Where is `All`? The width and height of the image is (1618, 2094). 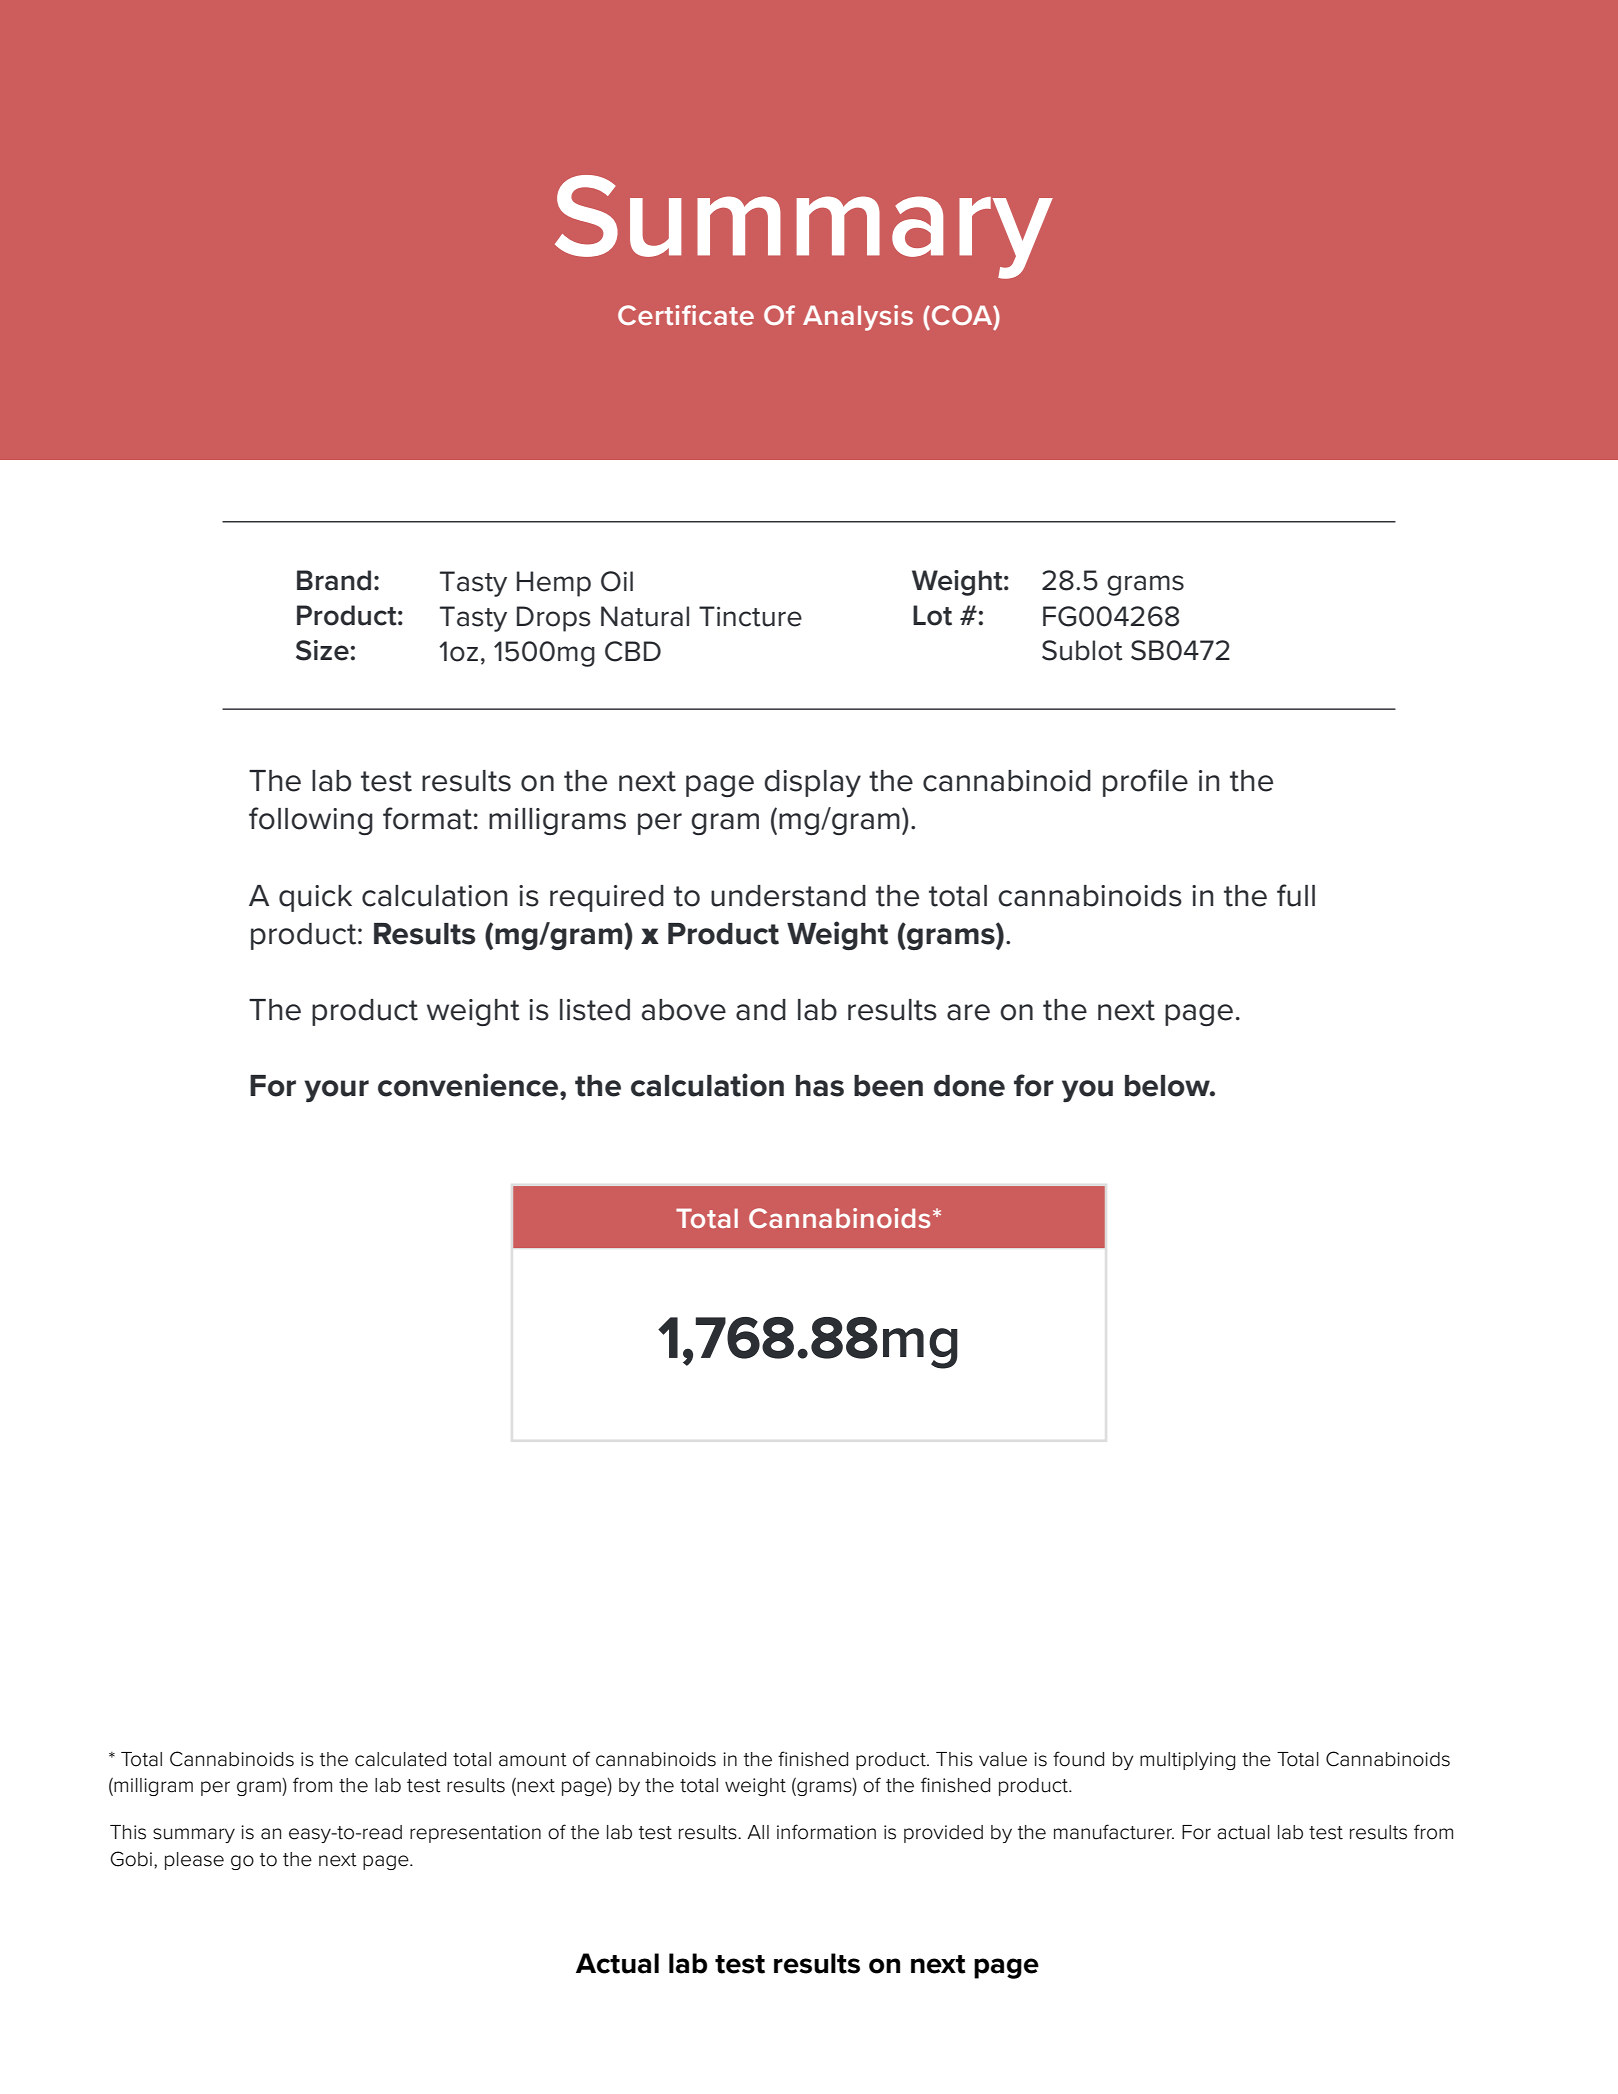
All is located at coordinates (758, 1832).
